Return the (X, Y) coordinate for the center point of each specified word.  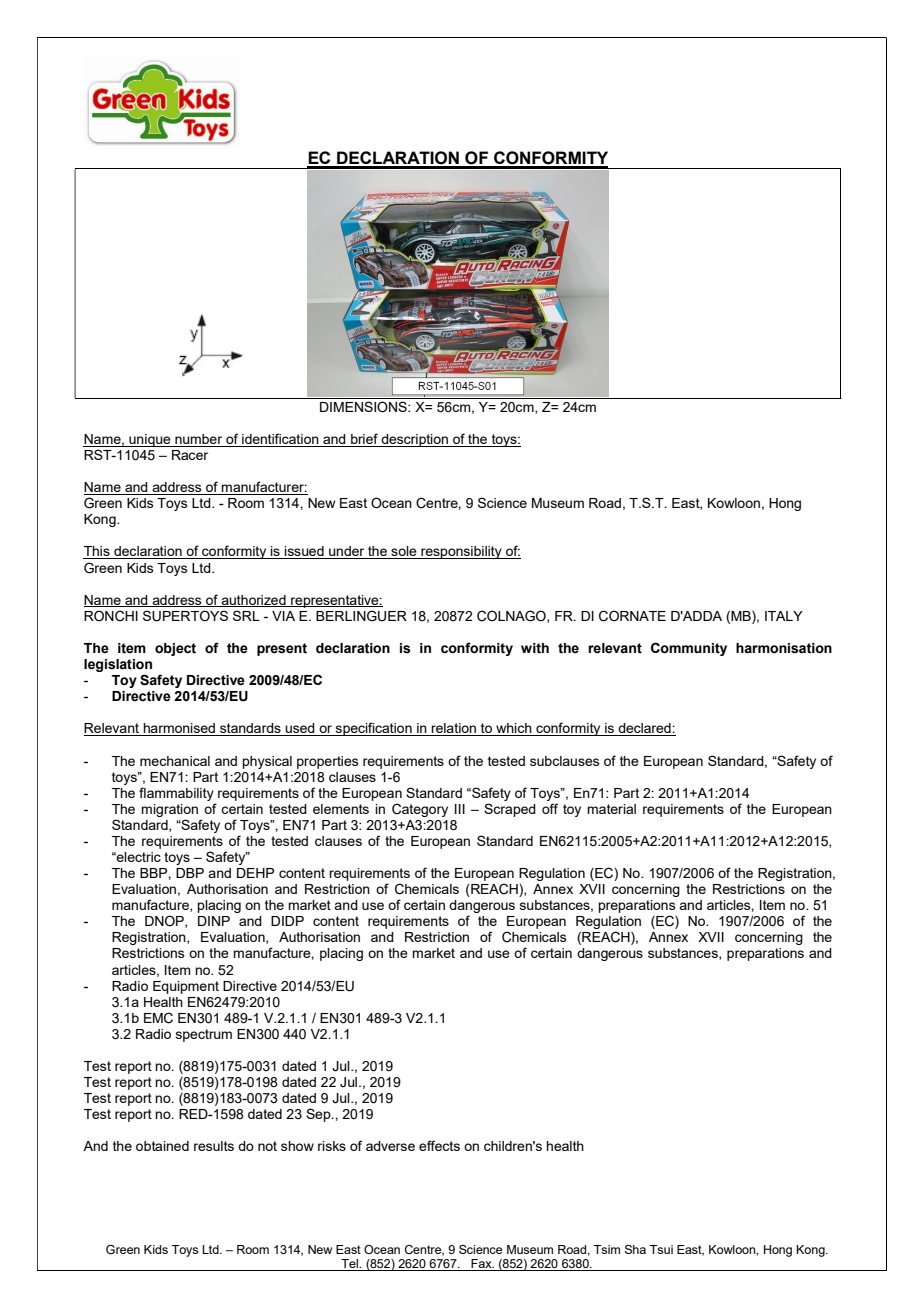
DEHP (255, 873)
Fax (481, 1265)
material (611, 809)
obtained (162, 1146)
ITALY (784, 616)
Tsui (661, 1249)
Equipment (186, 987)
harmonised (179, 729)
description (415, 440)
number (199, 440)
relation (454, 729)
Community (689, 649)
